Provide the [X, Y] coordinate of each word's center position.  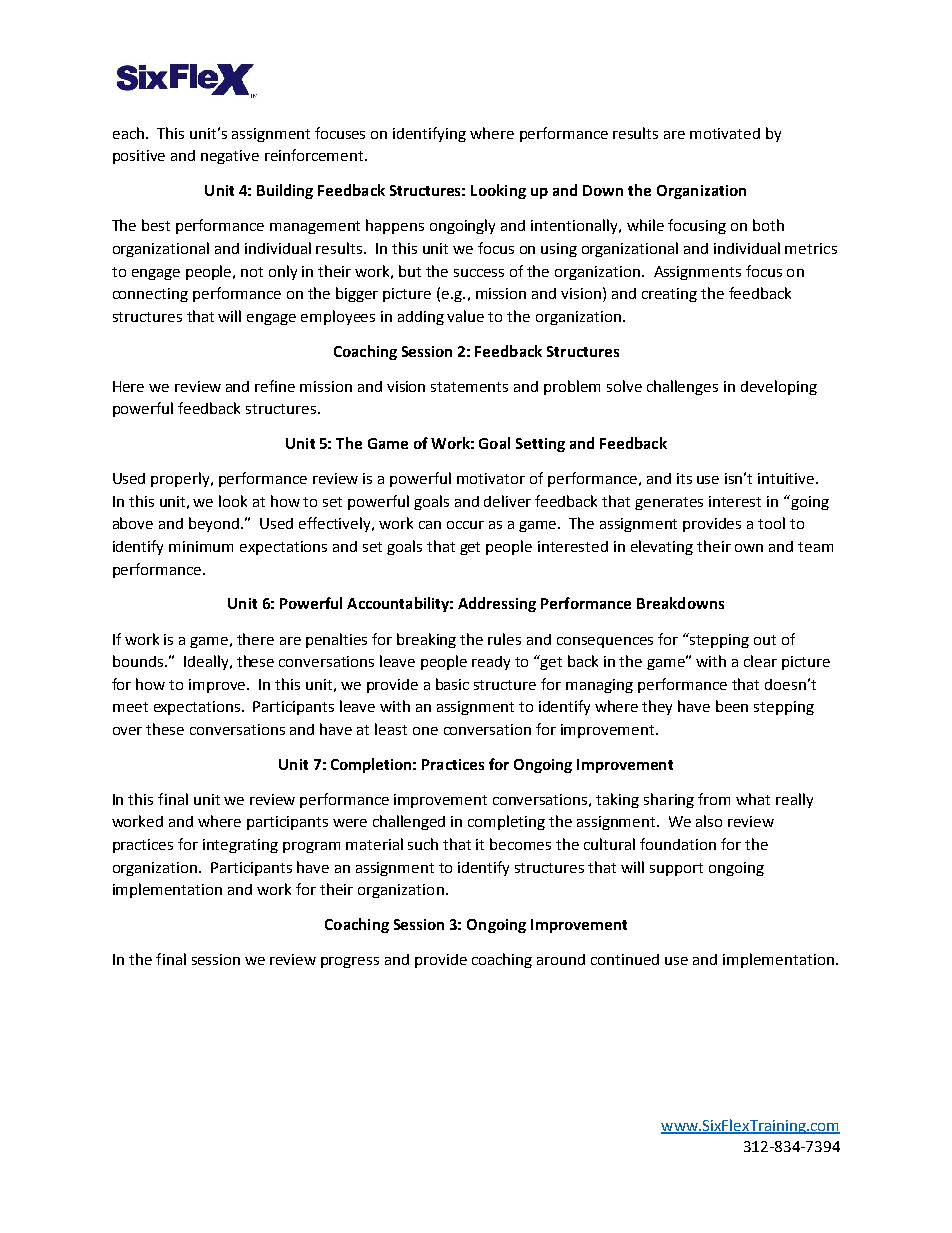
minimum [201, 546]
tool [771, 523]
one [425, 731]
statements [469, 387]
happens [395, 226]
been [732, 706]
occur [465, 525]
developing [779, 387]
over [127, 731]
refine [275, 386]
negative [230, 157]
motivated [725, 133]
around [561, 959]
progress [350, 962]
